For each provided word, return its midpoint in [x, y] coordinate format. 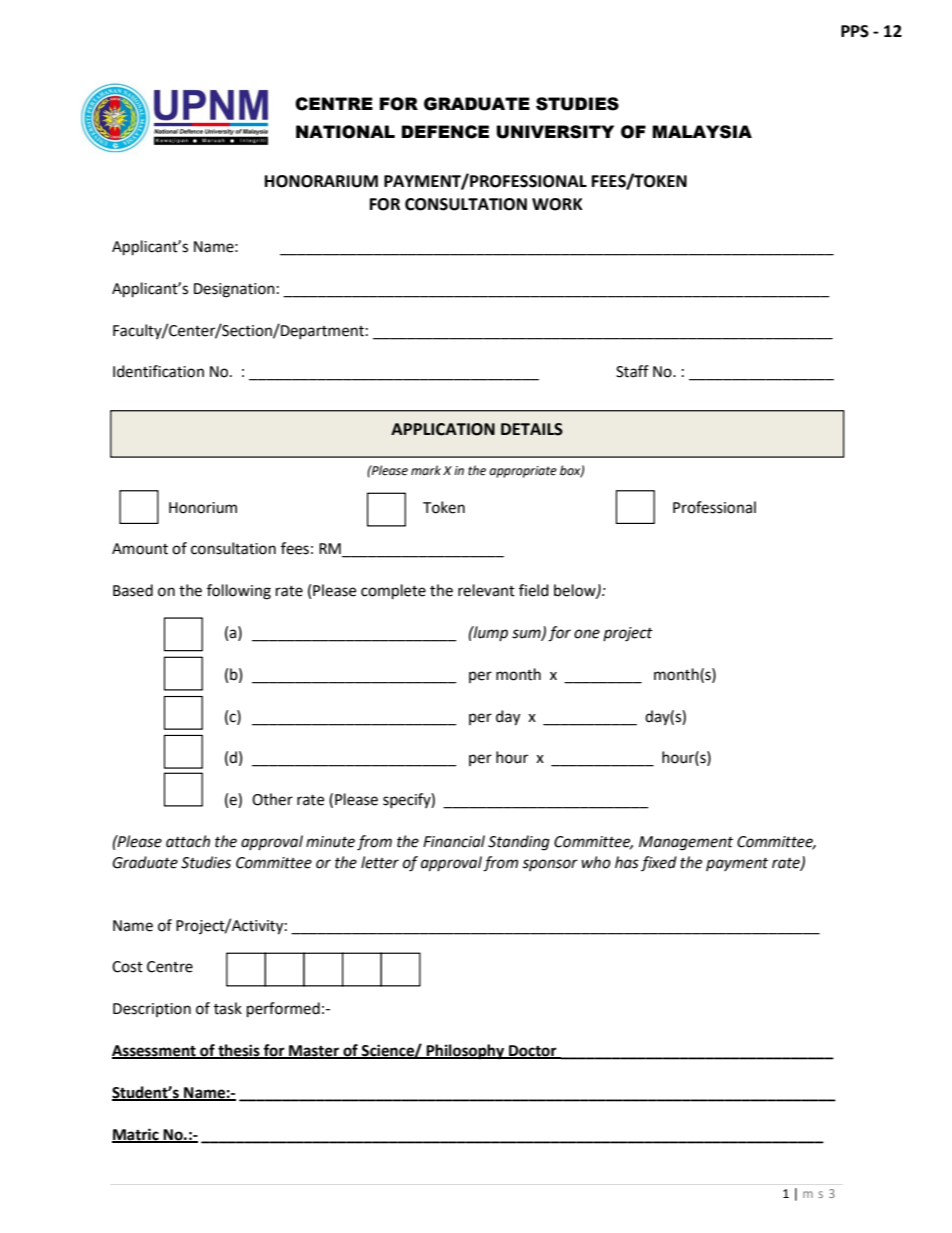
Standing [519, 843]
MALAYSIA [702, 132]
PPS [855, 31]
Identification [158, 371]
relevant [486, 590]
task [228, 1008]
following [239, 592]
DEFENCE [445, 132]
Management [686, 843]
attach [188, 841]
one [587, 634]
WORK [557, 204]
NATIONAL [345, 132]
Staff [632, 371]
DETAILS [532, 429]
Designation [234, 290]
